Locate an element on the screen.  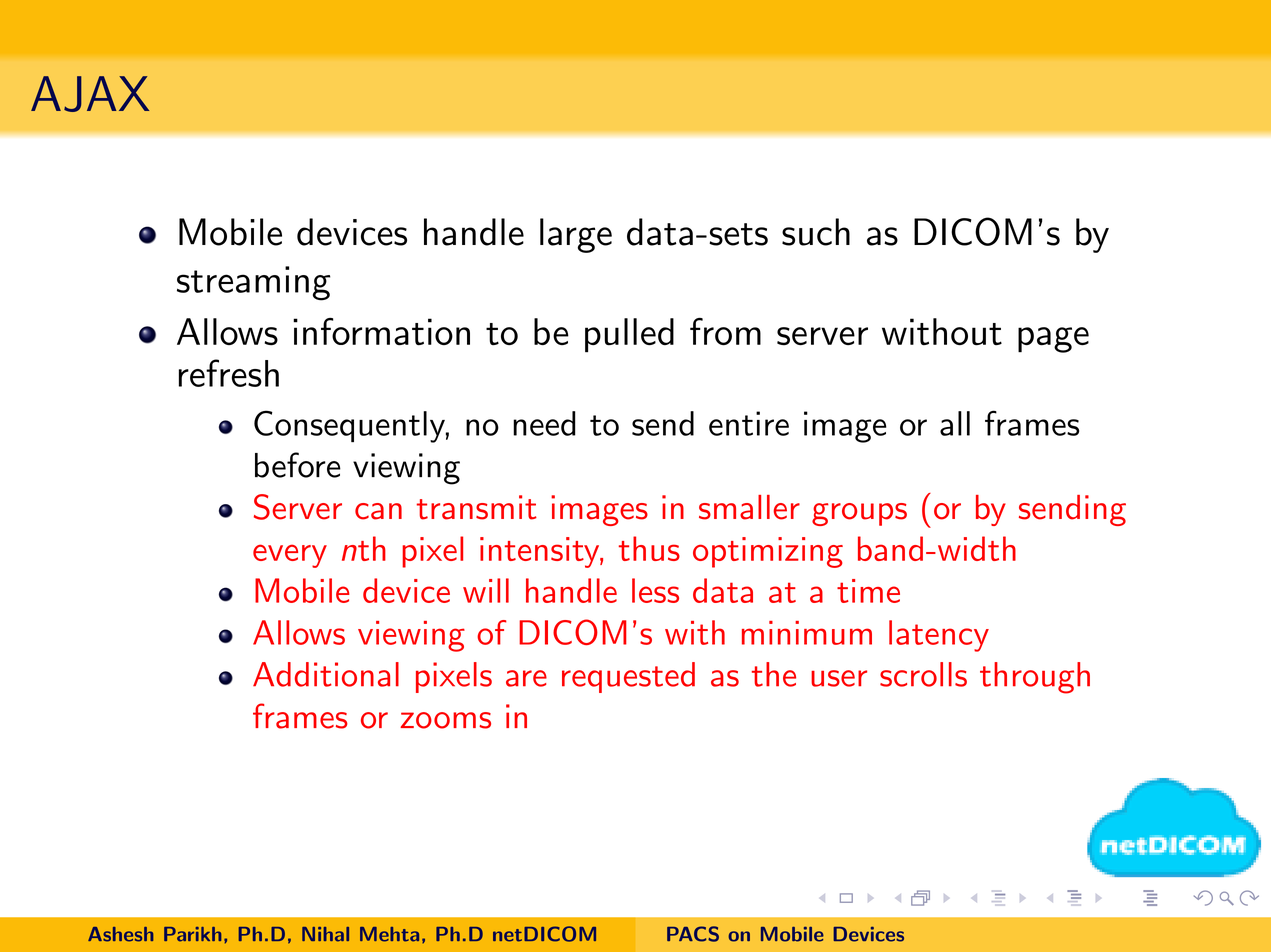
need is located at coordinates (544, 423).
